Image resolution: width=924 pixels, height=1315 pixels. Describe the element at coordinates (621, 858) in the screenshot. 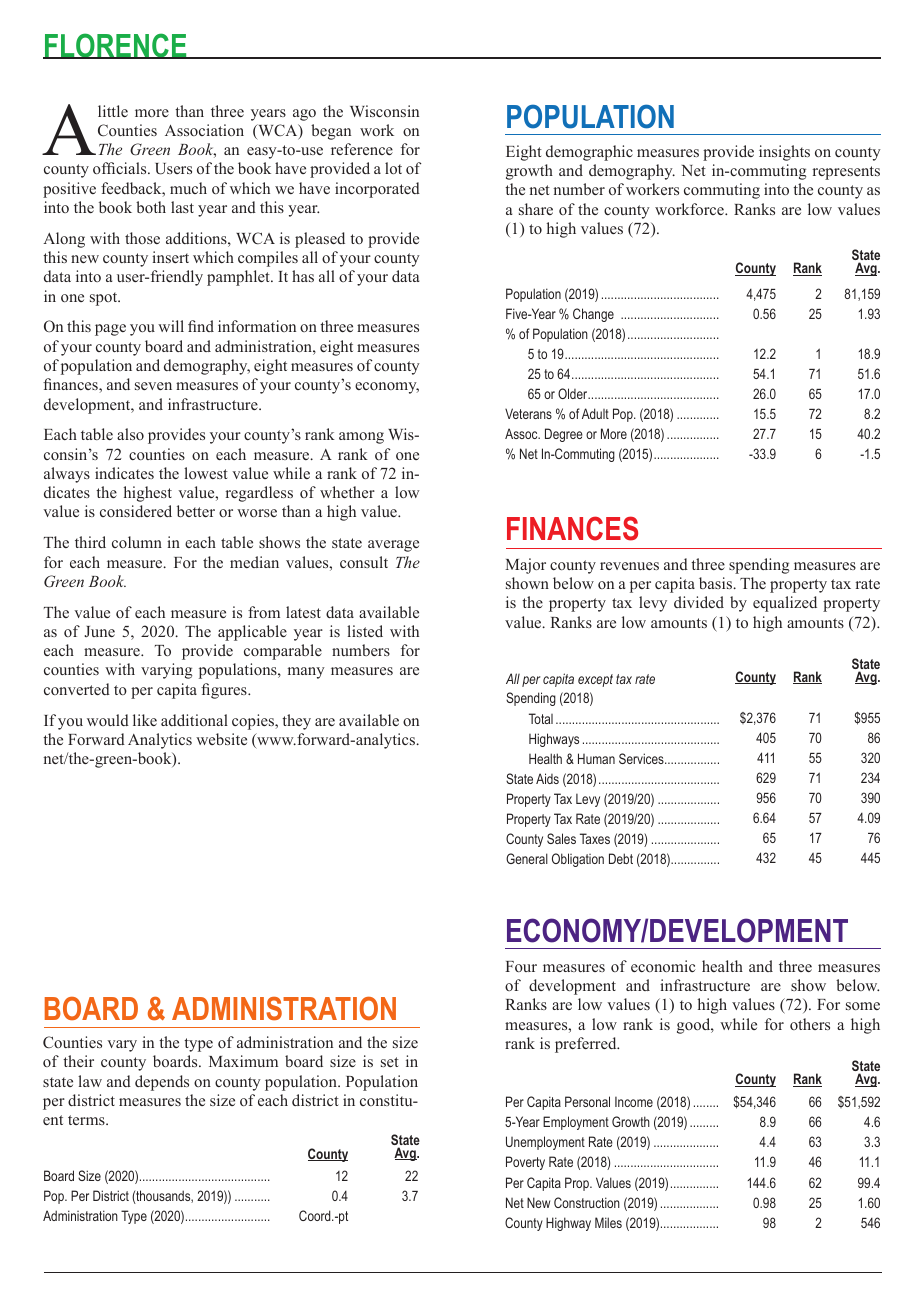

I see `Debt` at that location.
